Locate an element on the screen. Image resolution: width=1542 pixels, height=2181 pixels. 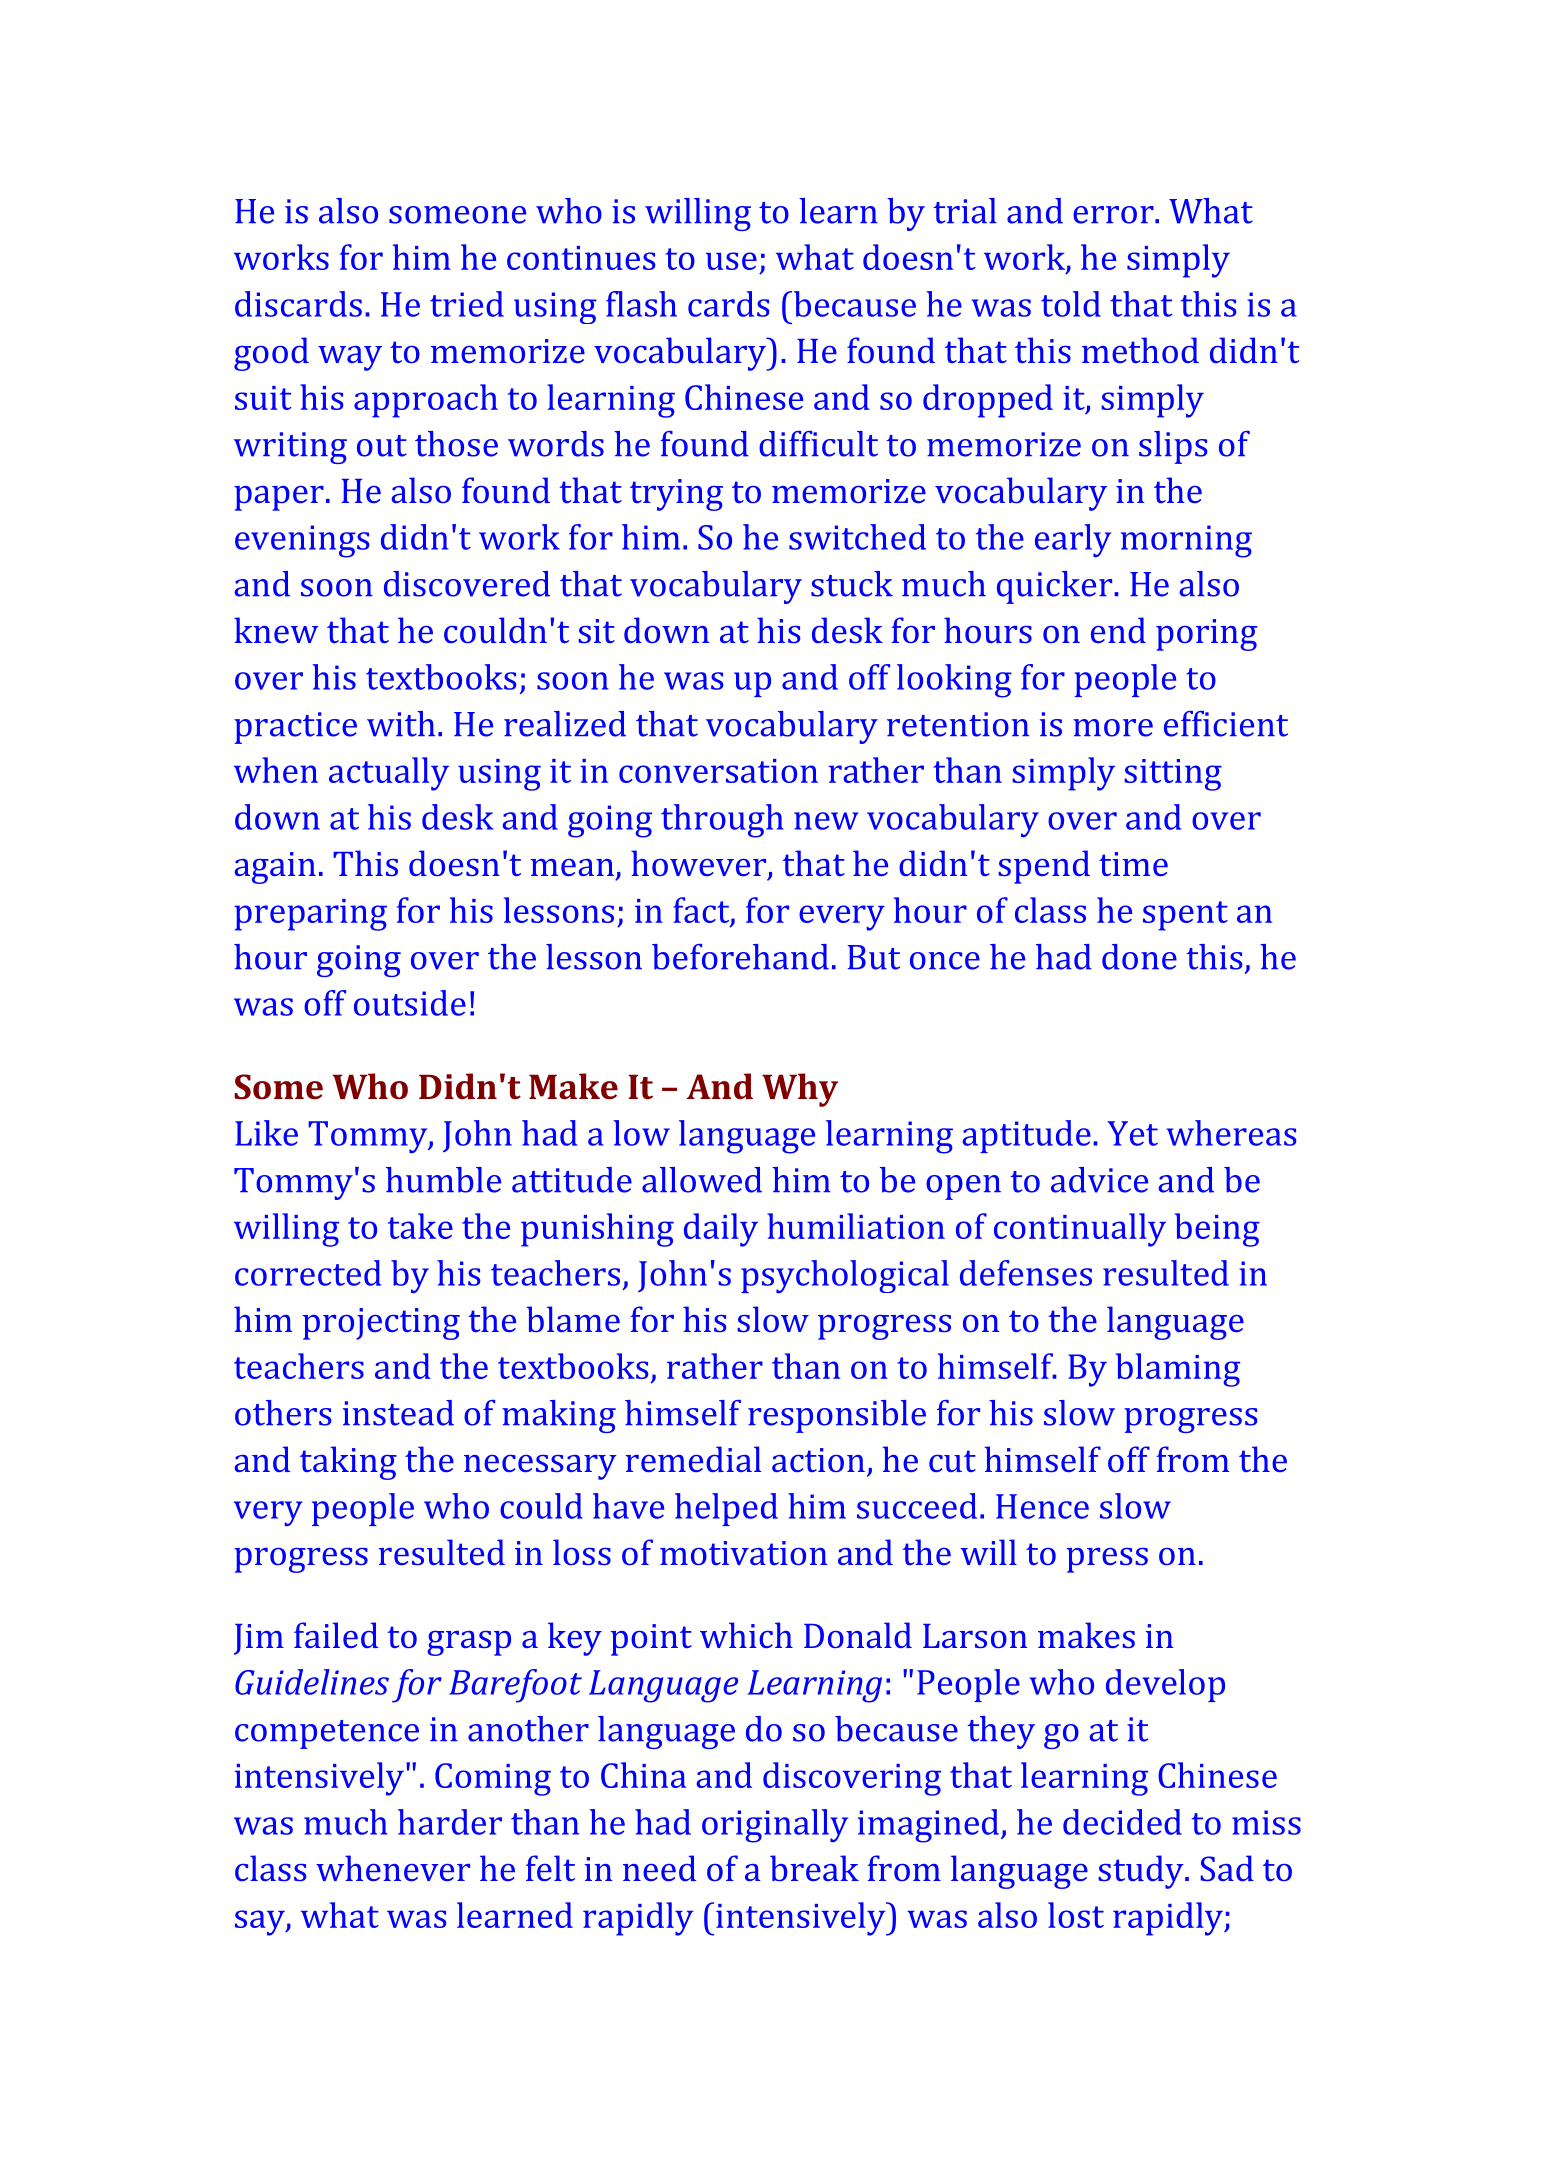
tried is located at coordinates (467, 304).
